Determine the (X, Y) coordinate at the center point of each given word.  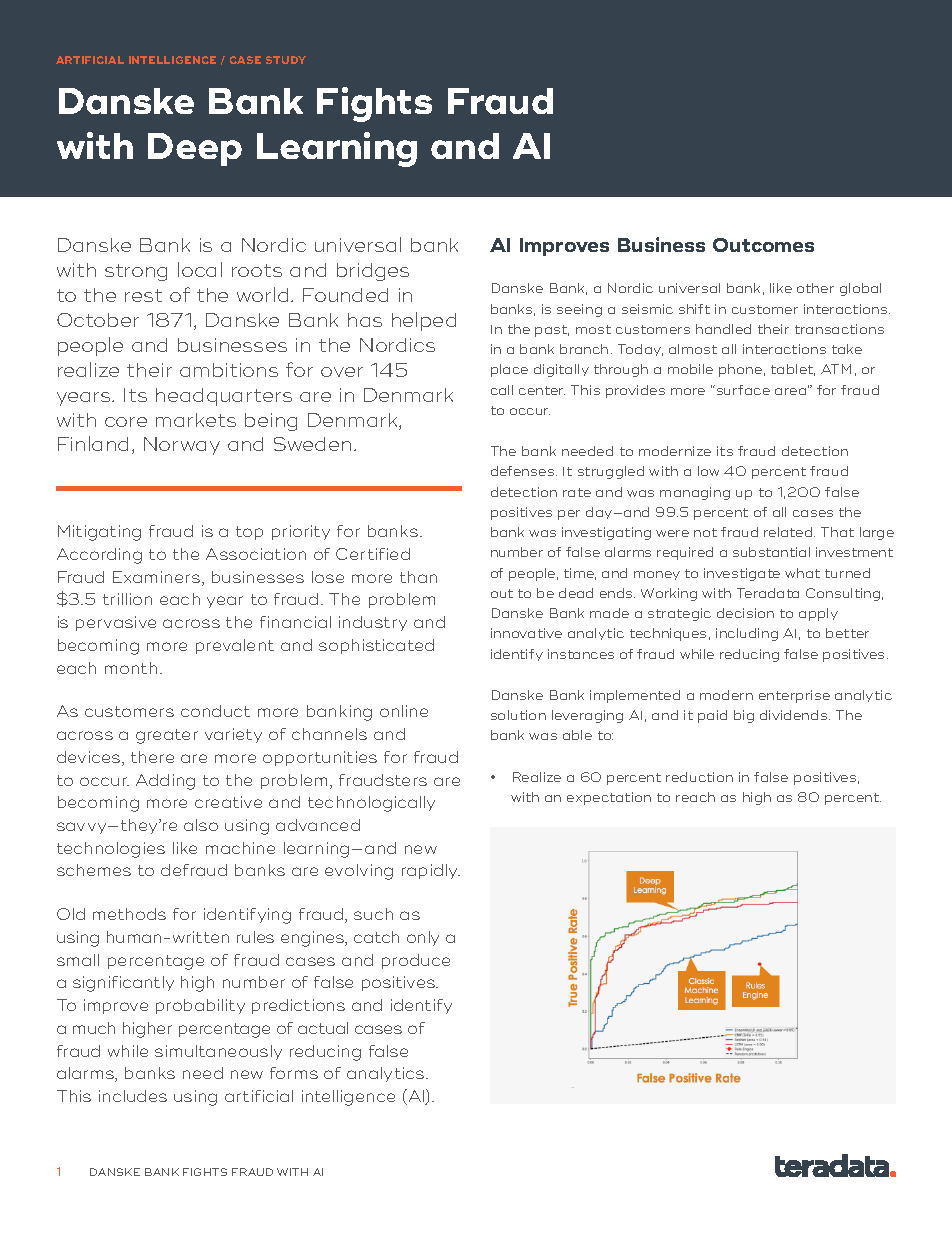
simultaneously (218, 1052)
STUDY (286, 60)
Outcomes (763, 245)
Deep (195, 149)
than (418, 577)
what (802, 573)
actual (323, 1028)
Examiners (156, 577)
